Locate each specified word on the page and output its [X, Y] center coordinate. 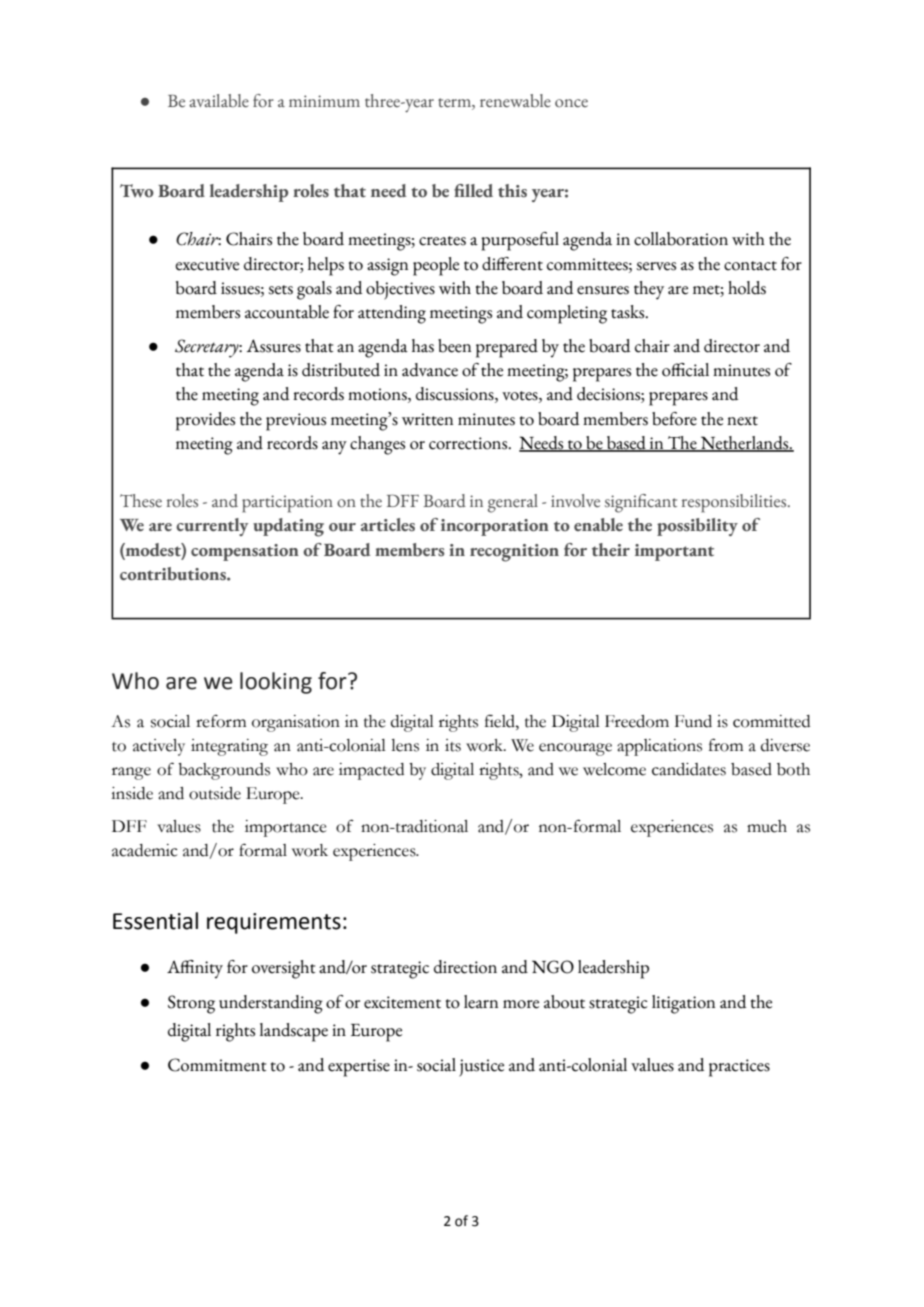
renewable [515, 101]
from [726, 745]
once [571, 103]
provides [205, 421]
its [453, 745]
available [219, 101]
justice [481, 1068]
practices [739, 1068]
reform [221, 721]
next [742, 421]
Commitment [217, 1065]
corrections [469, 443]
